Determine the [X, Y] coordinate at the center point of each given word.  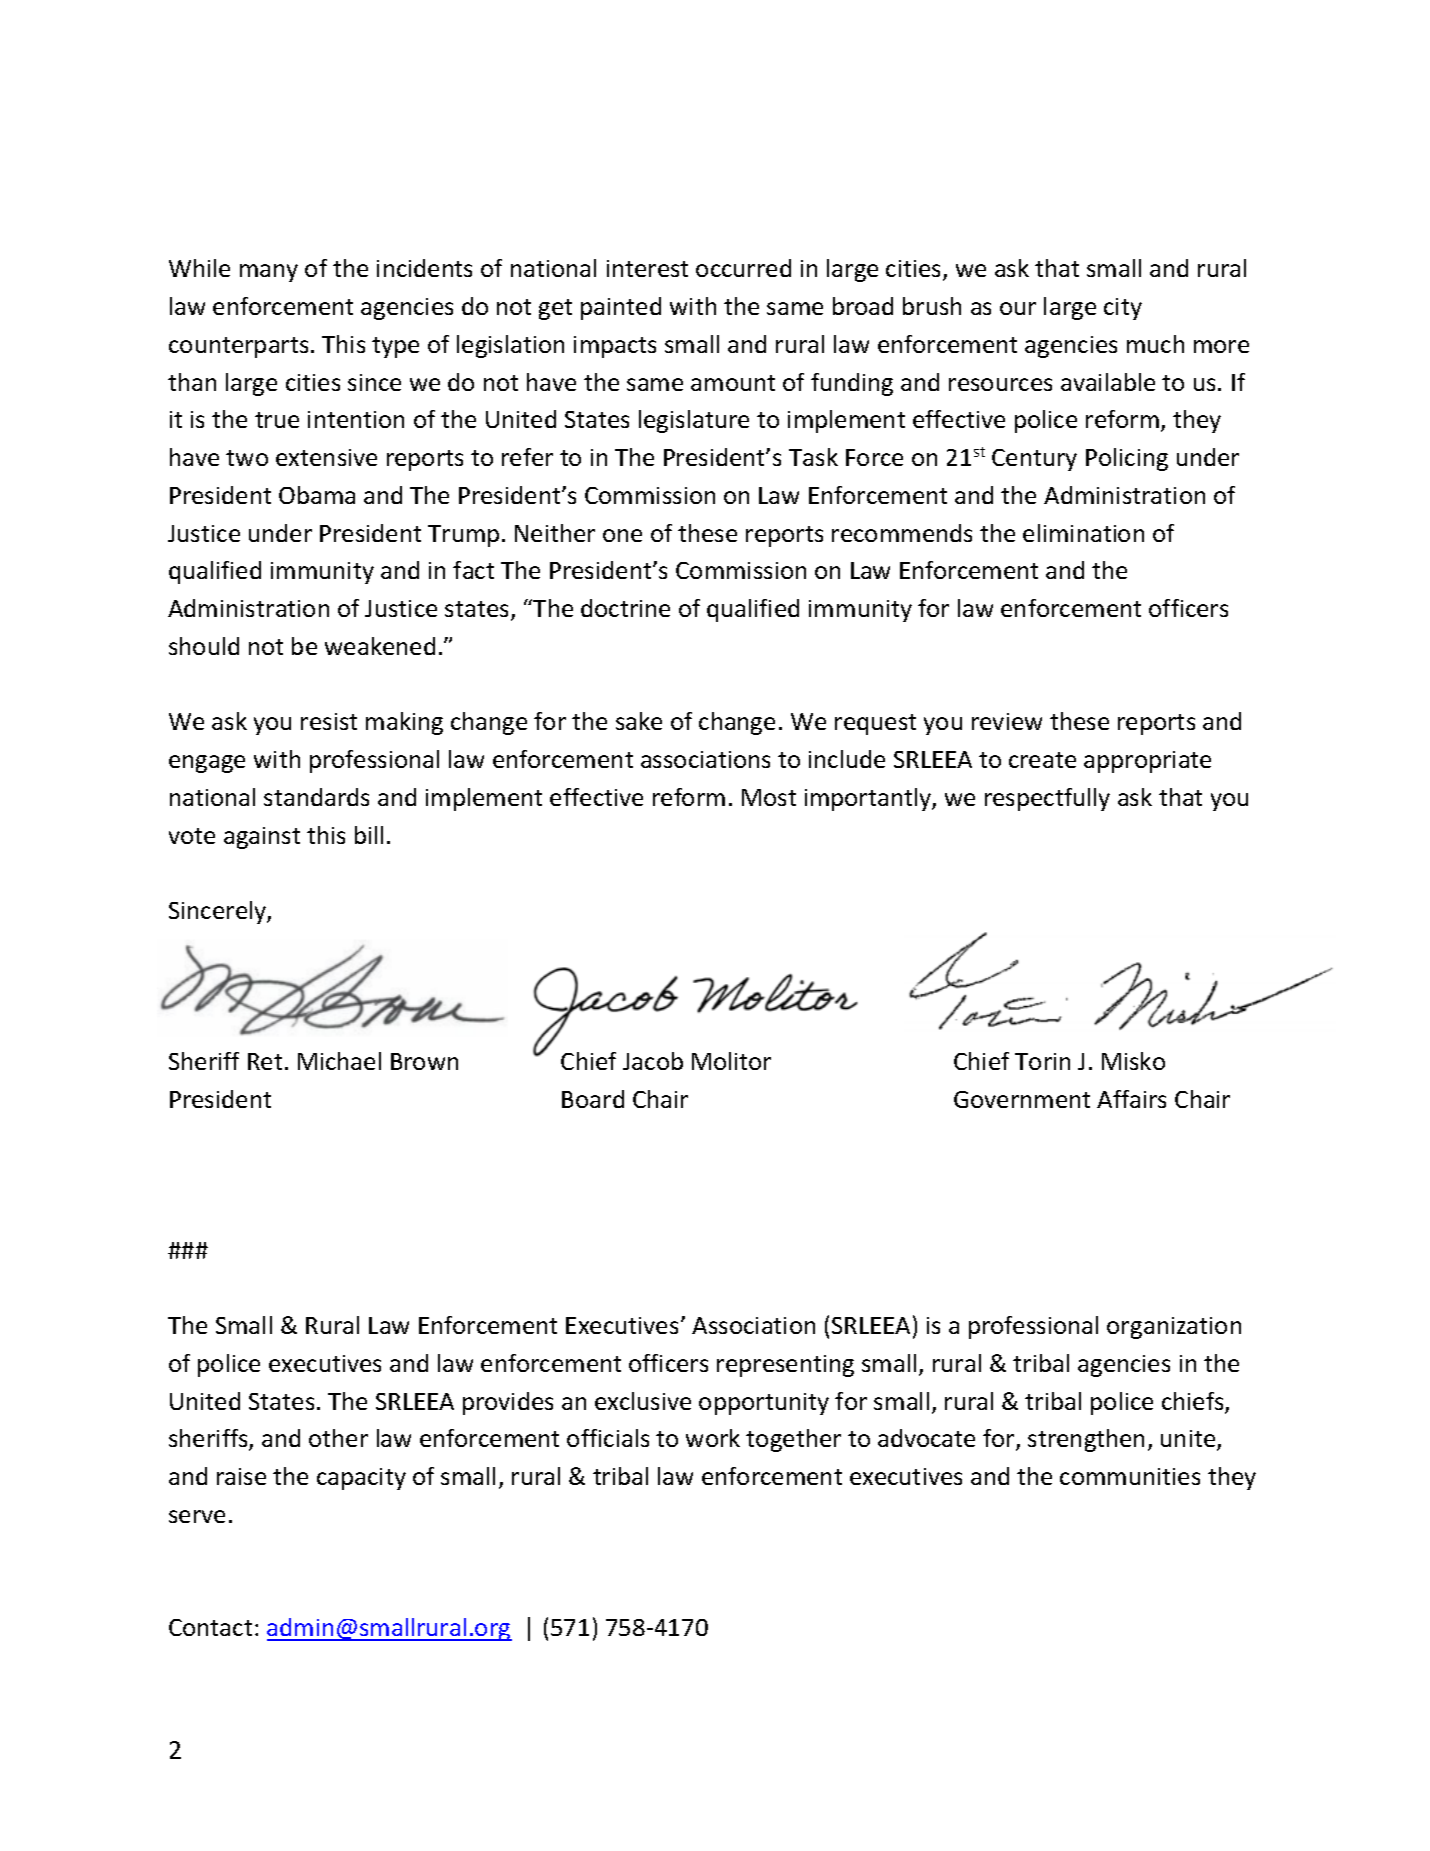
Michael [339, 1061]
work [713, 1438]
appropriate [1147, 762]
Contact [210, 1627]
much [1155, 344]
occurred [743, 268]
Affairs [1131, 1099]
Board [593, 1099]
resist [329, 721]
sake [639, 721]
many [269, 273]
